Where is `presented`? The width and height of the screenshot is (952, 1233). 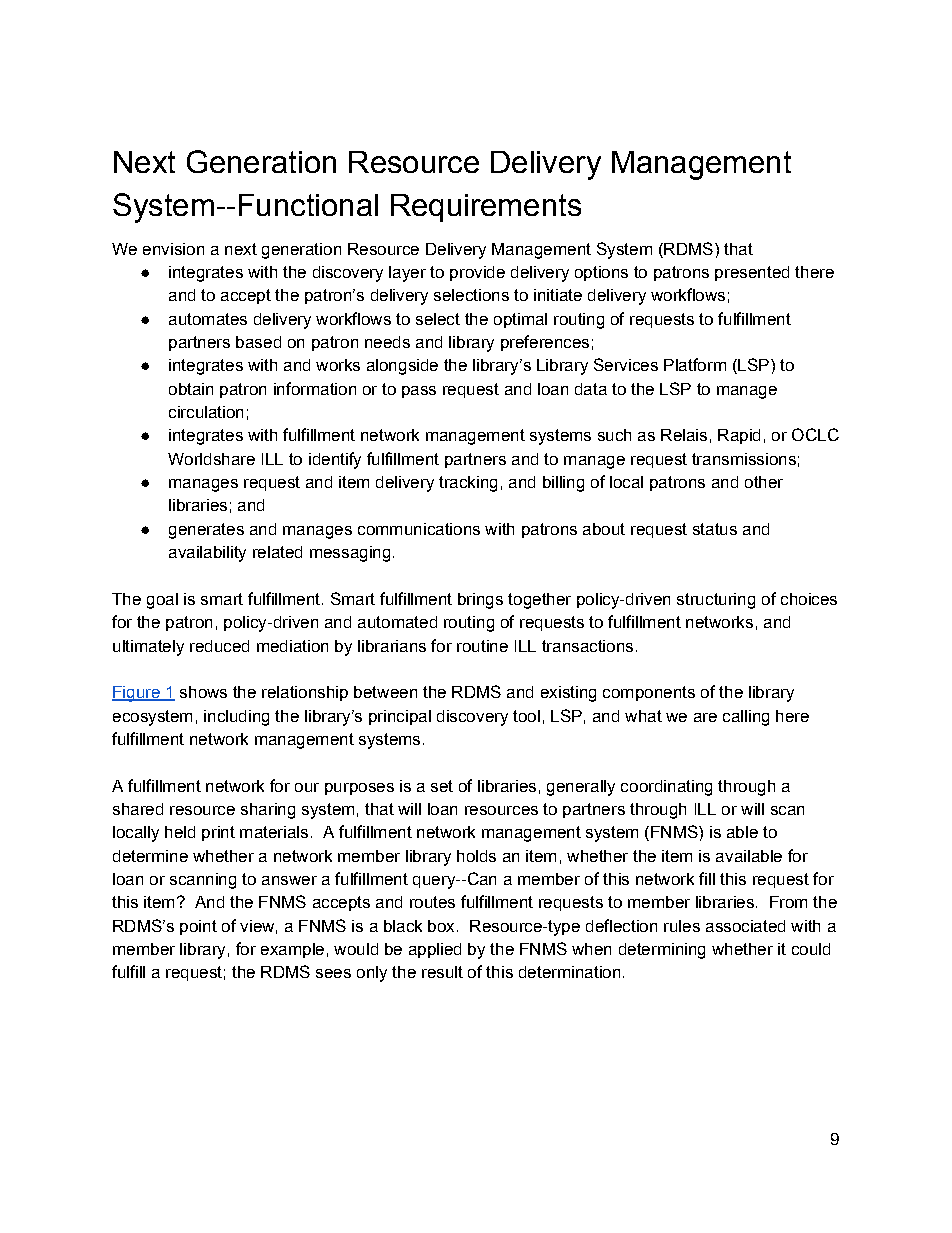
presented is located at coordinates (752, 273).
